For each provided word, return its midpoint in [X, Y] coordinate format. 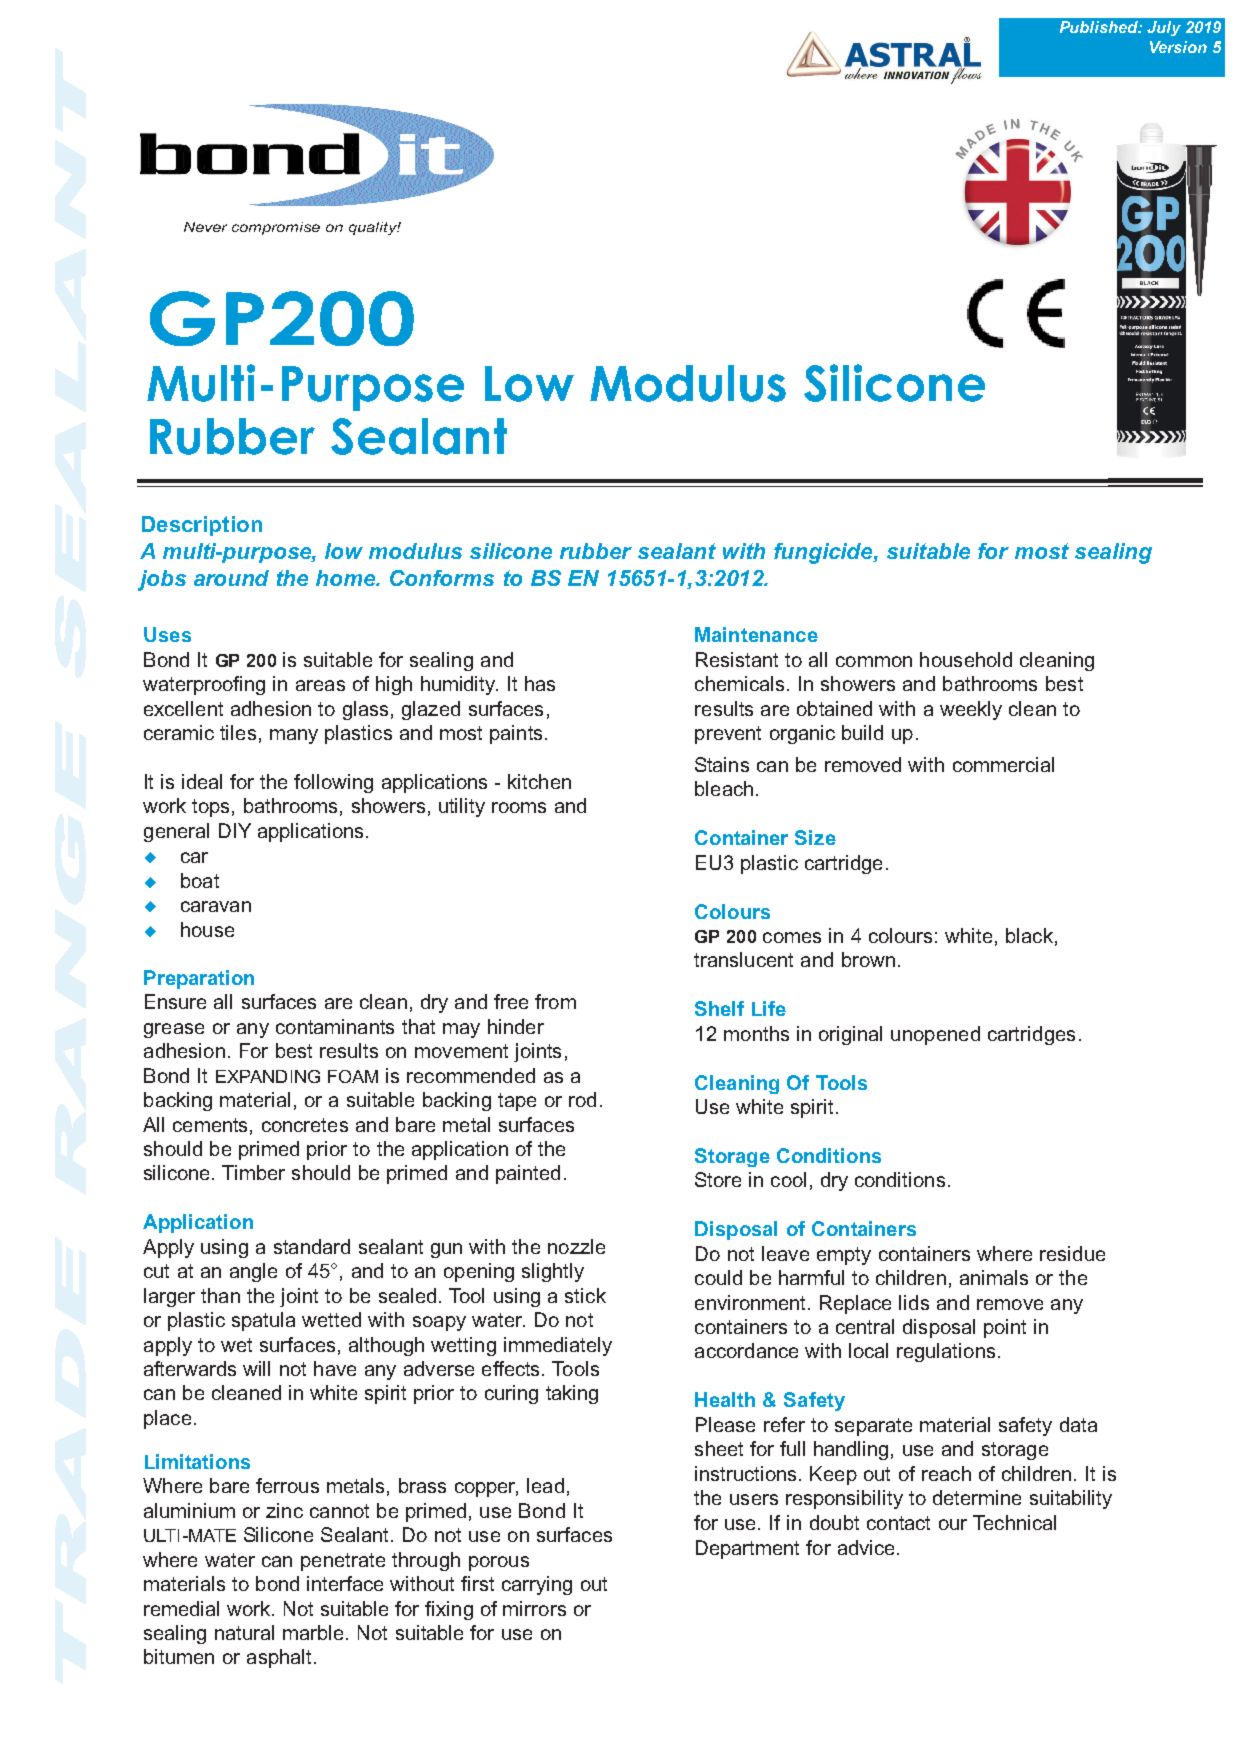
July [1164, 28]
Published [1100, 27]
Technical [1014, 1522]
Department [747, 1549]
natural [244, 1632]
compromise [276, 228]
